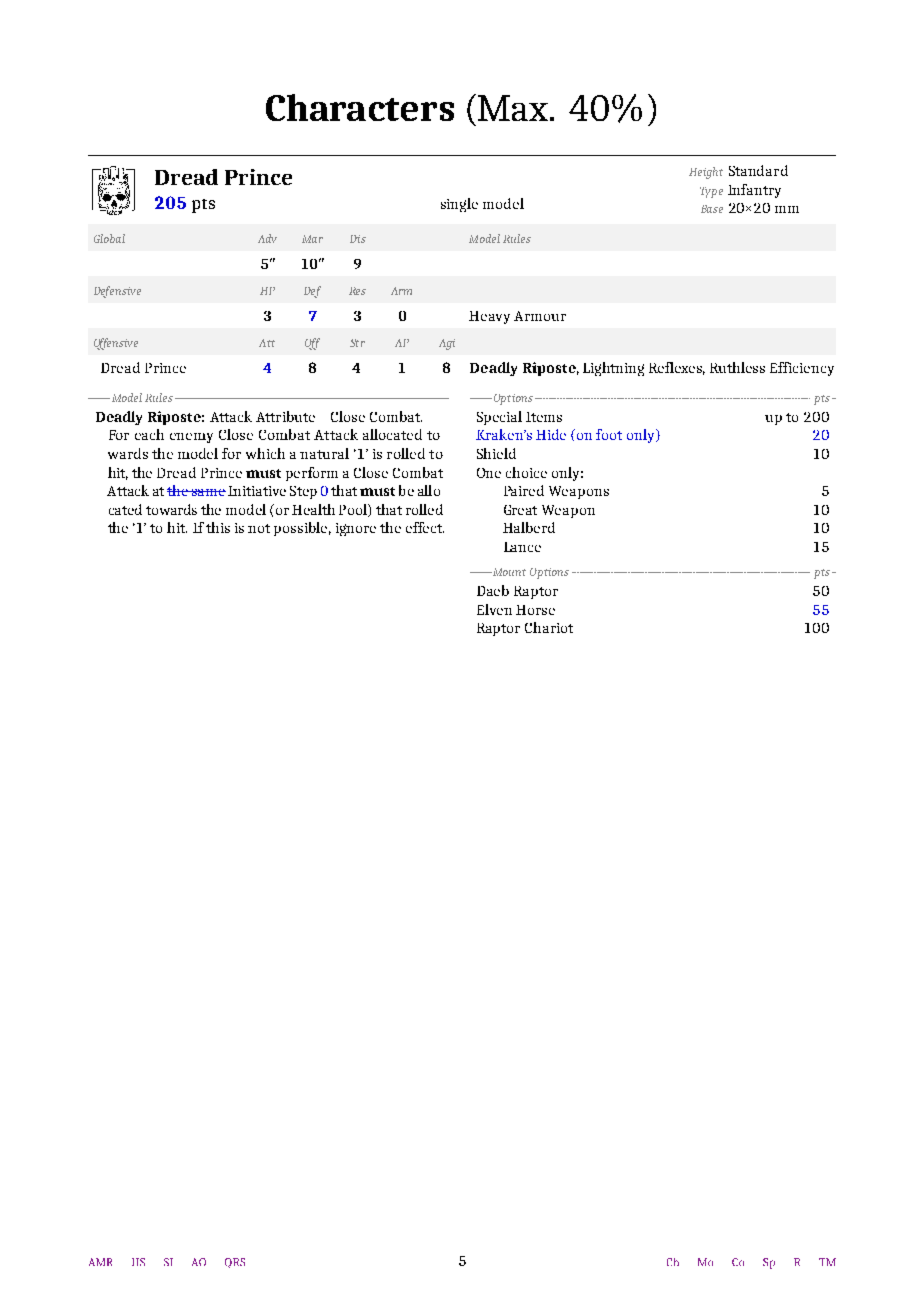 This screenshot has height=1308, width=924. I want to click on this, so click(218, 527).
